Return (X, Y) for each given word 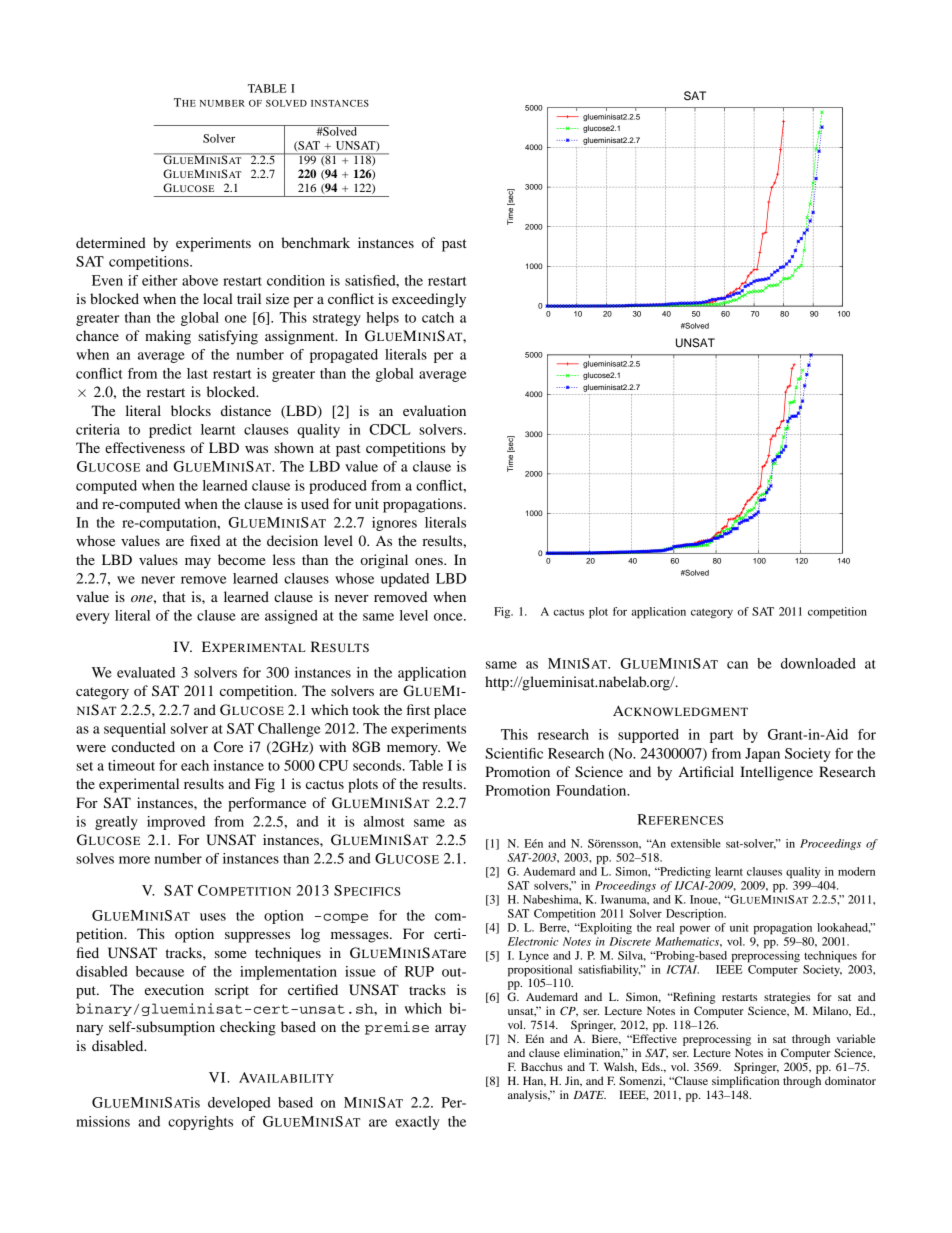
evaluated (146, 672)
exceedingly (429, 300)
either (160, 280)
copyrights (200, 1123)
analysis (528, 1096)
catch (438, 317)
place (450, 711)
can (737, 665)
